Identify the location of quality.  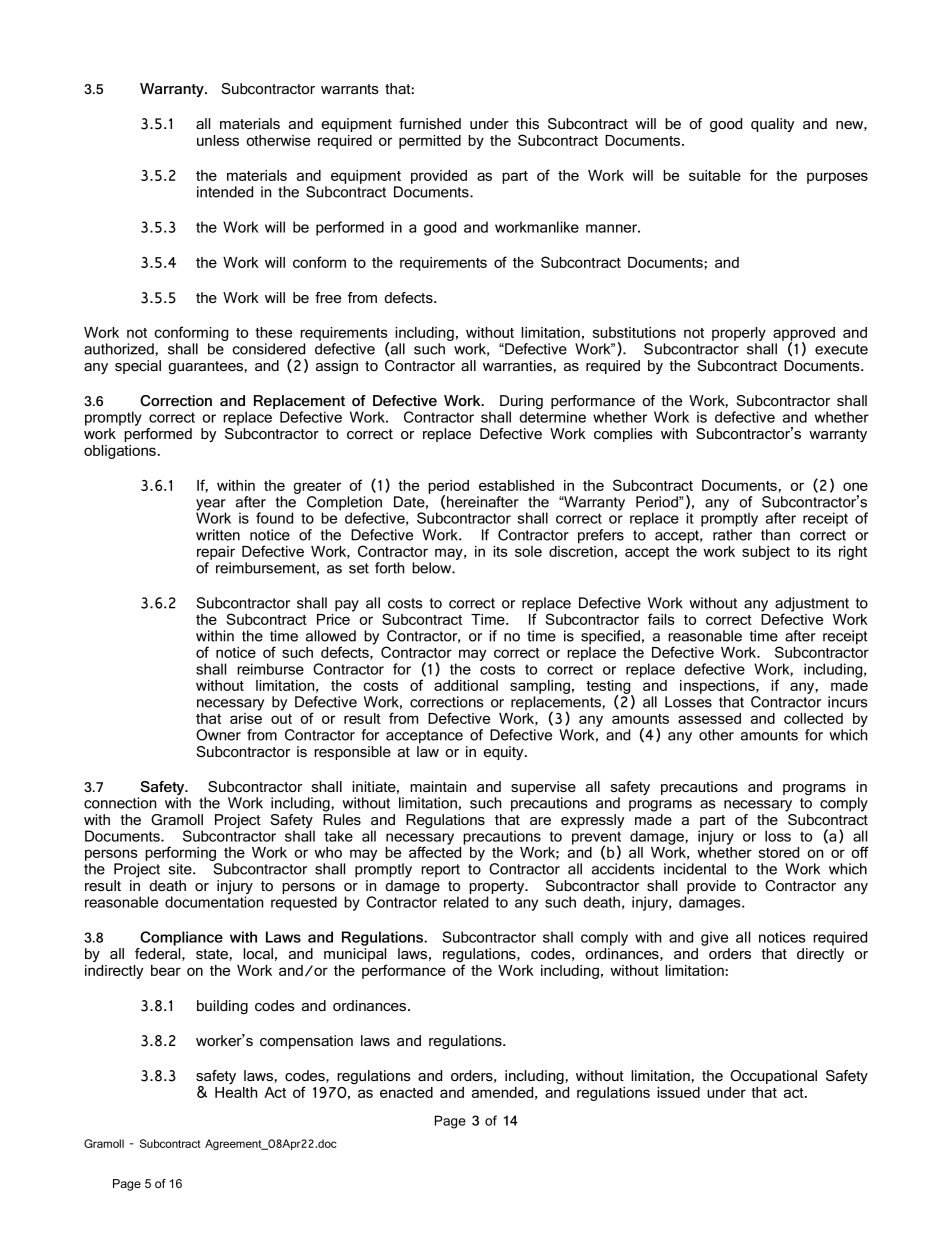
(772, 125).
